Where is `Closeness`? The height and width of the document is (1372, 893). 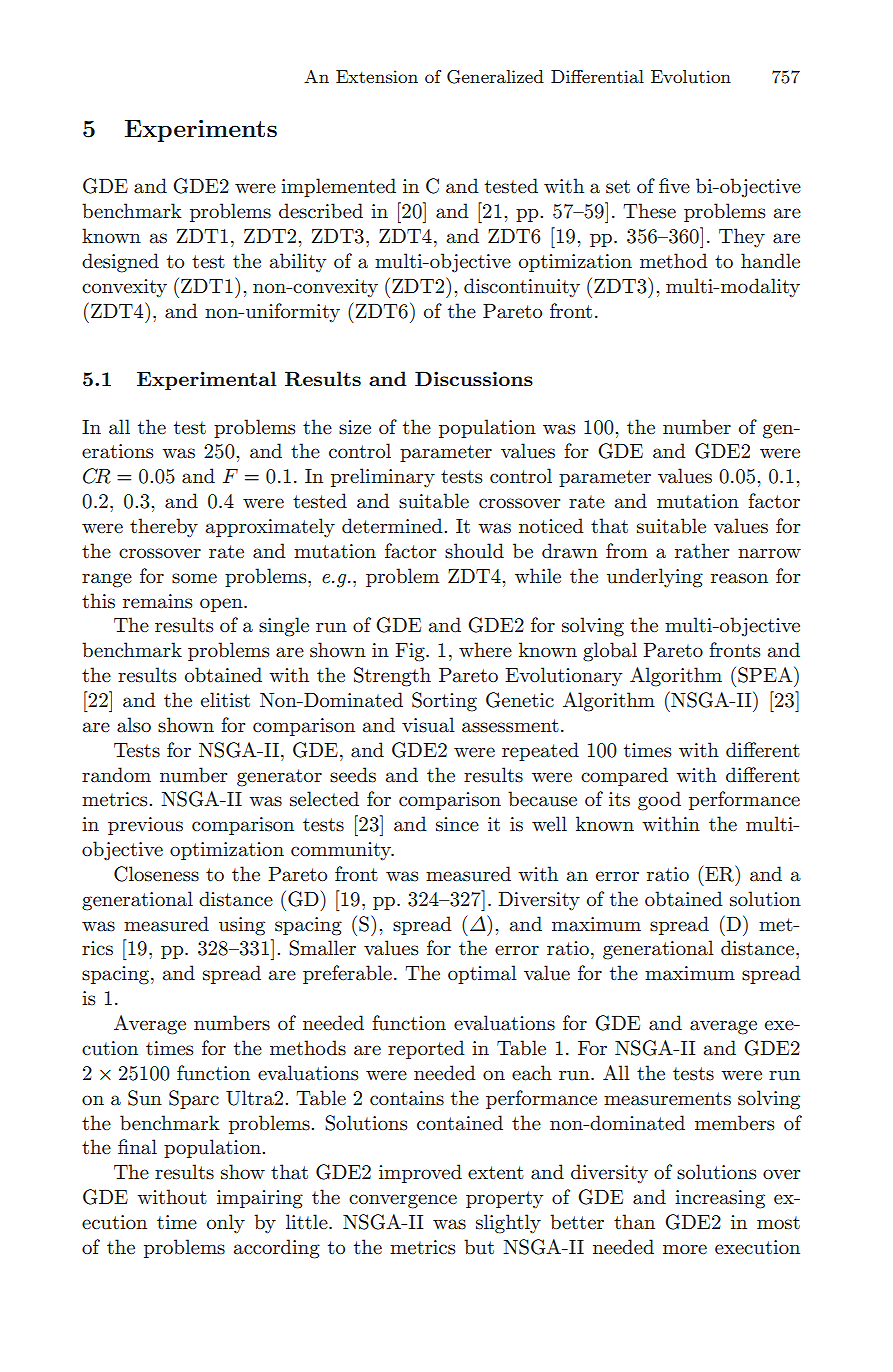
Closeness is located at coordinates (156, 874).
